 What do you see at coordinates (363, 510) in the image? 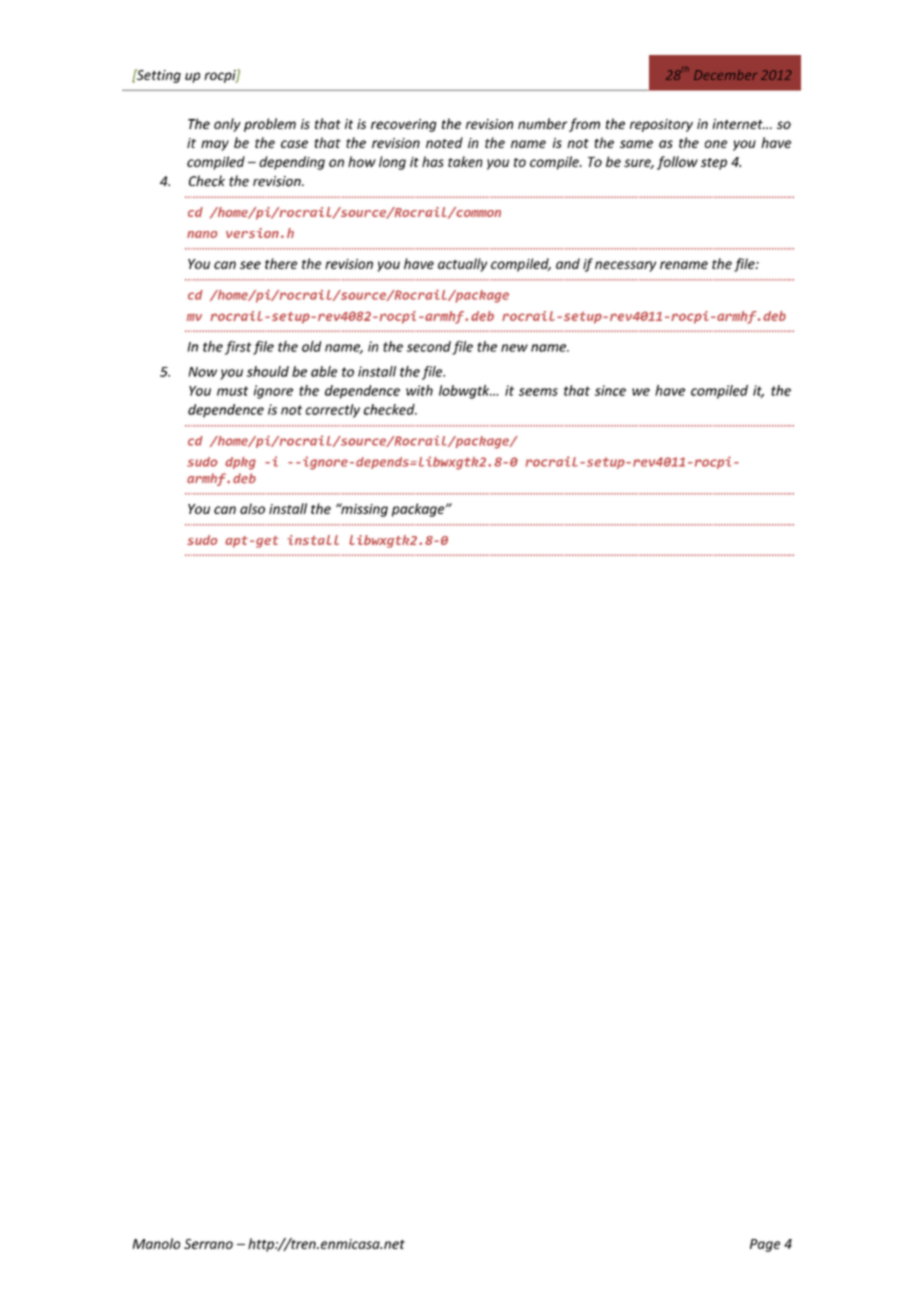
I see `missing` at bounding box center [363, 510].
